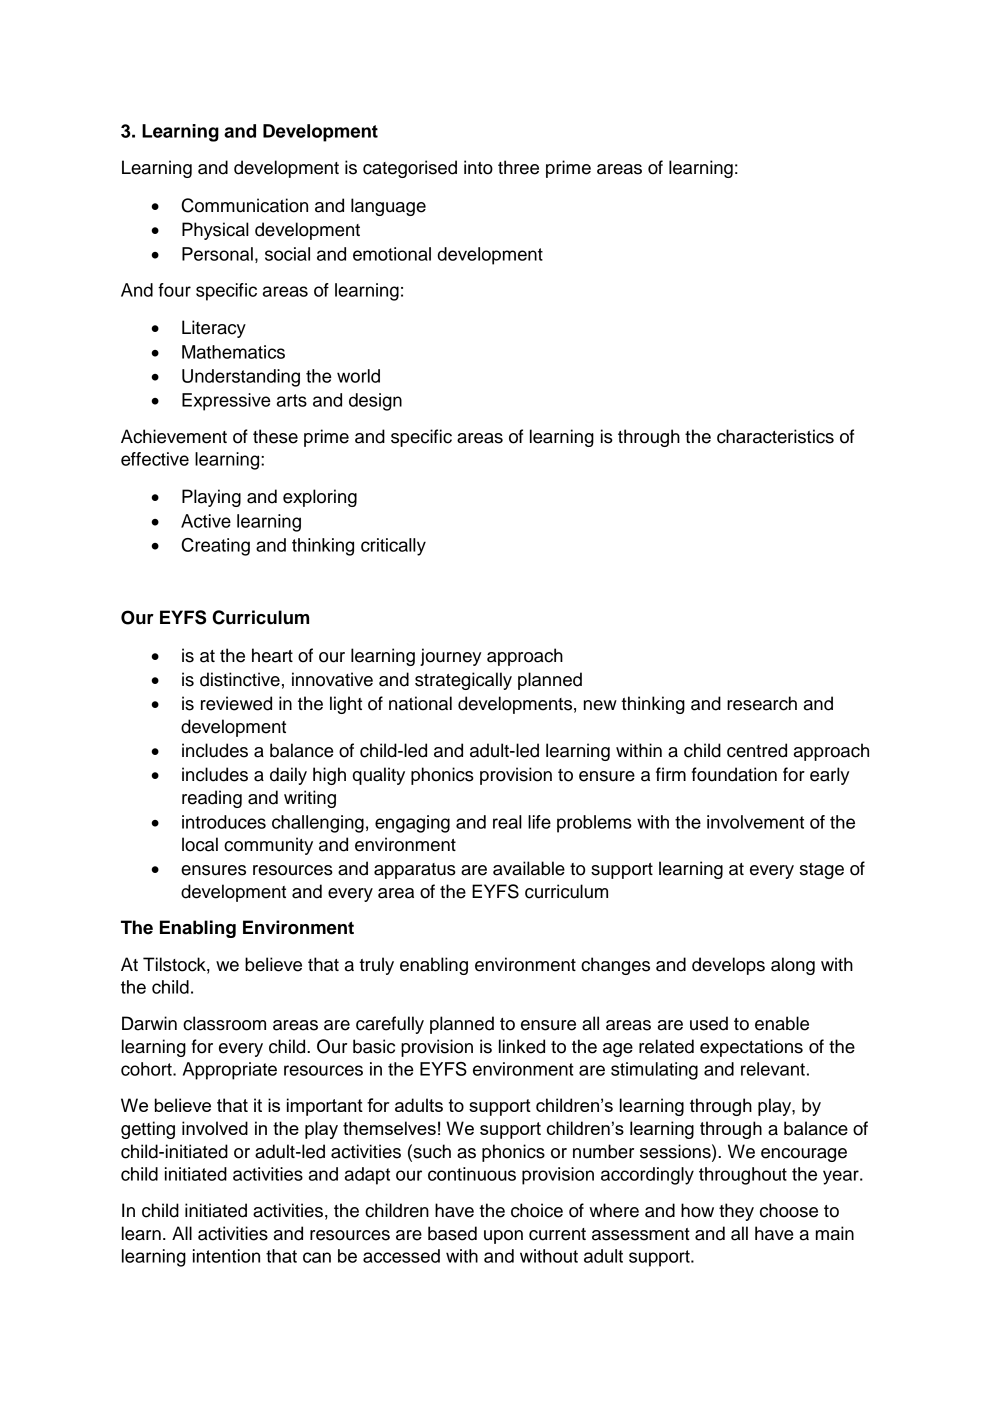  What do you see at coordinates (478, 167) in the image?
I see `into` at bounding box center [478, 167].
